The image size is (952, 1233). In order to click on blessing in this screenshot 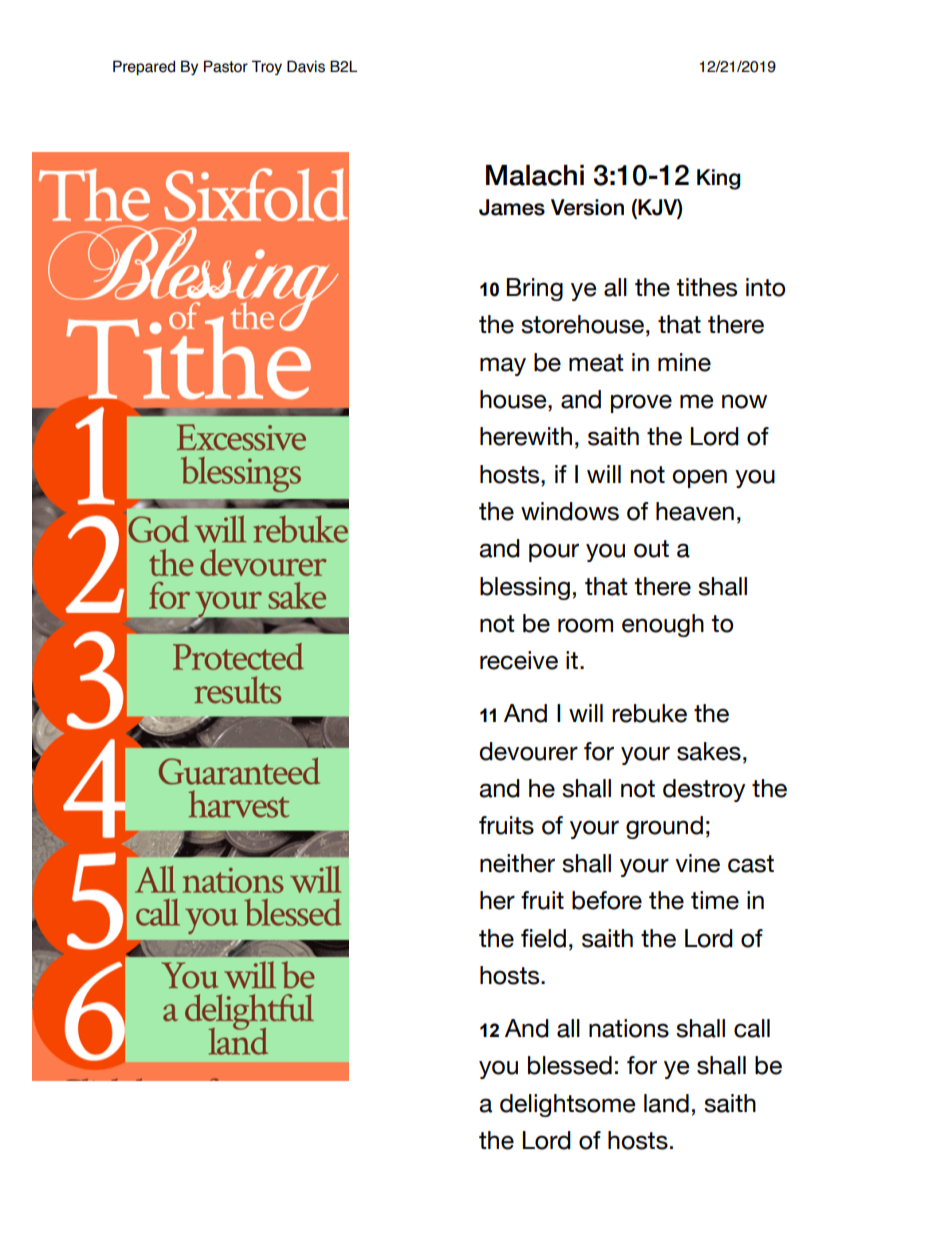, I will do `click(525, 588)`.
